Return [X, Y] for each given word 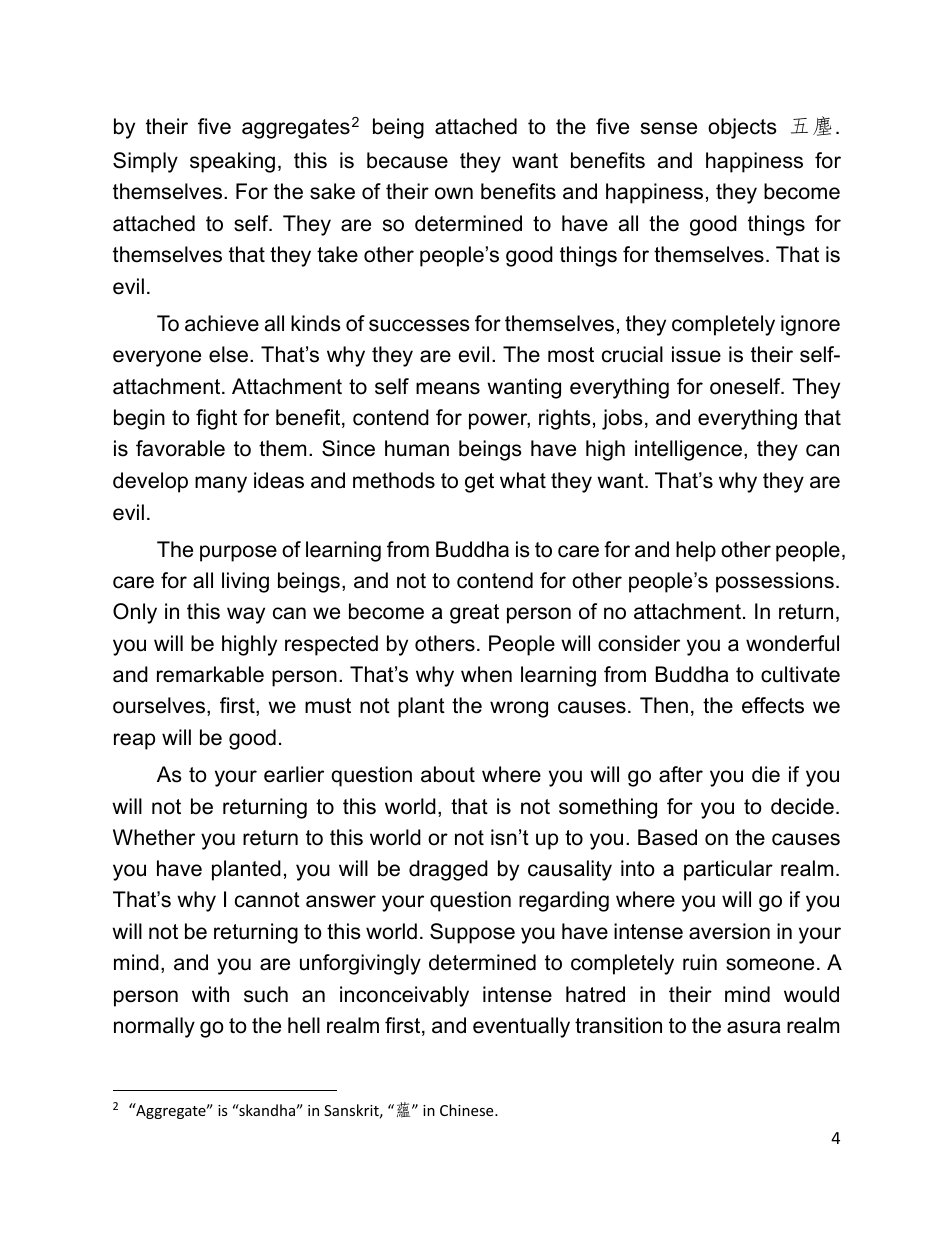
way [246, 615]
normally [154, 1027]
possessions [775, 582]
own [454, 193]
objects [742, 128]
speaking [232, 162]
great [474, 614]
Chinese [468, 1110]
